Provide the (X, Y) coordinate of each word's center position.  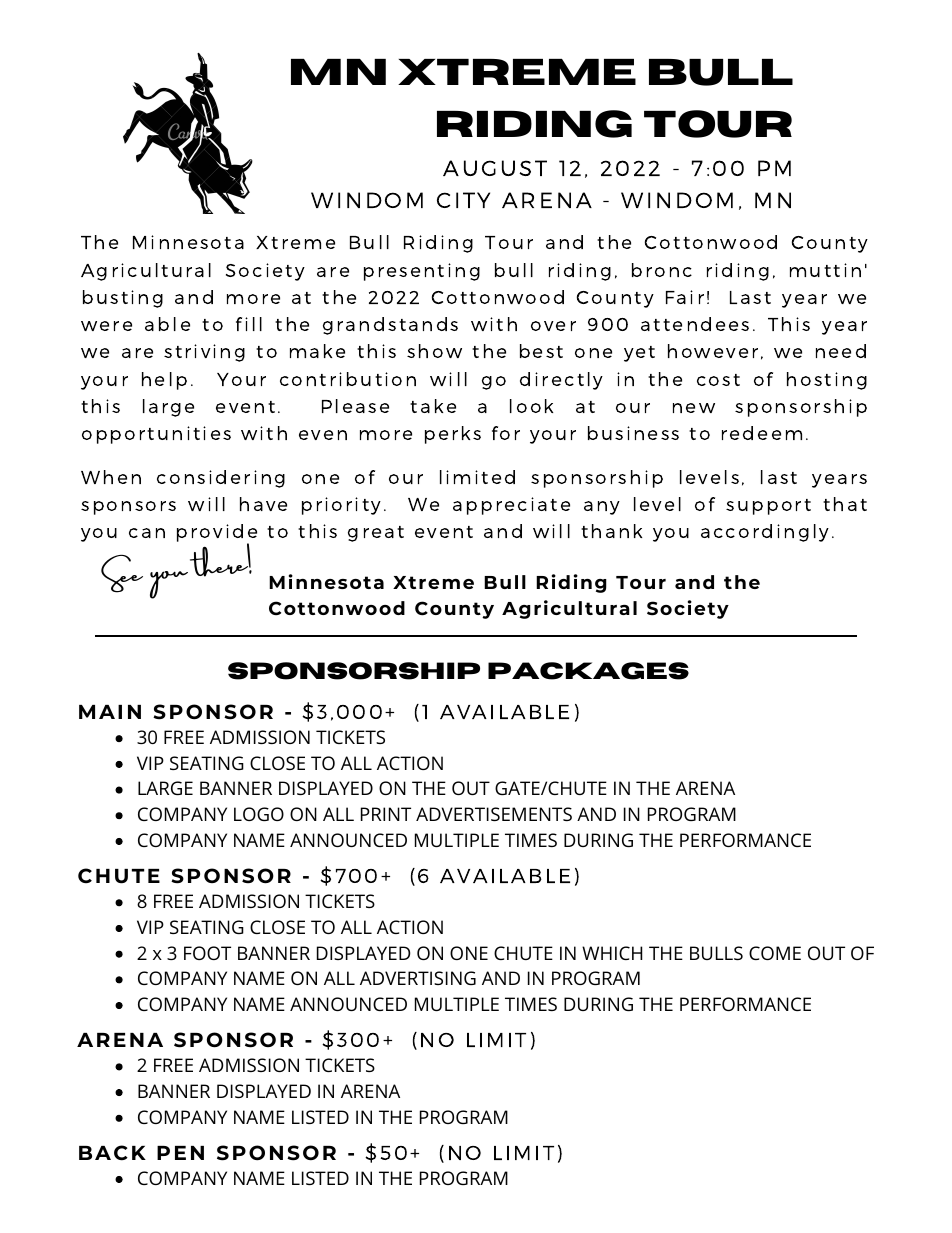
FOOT (207, 953)
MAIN (110, 712)
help (164, 381)
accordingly (765, 533)
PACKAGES (588, 671)
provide (217, 534)
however (713, 351)
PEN (180, 1153)
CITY (463, 200)
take (433, 406)
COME (775, 953)
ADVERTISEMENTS (494, 814)
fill (249, 324)
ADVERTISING (418, 978)
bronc (662, 270)
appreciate (511, 506)
